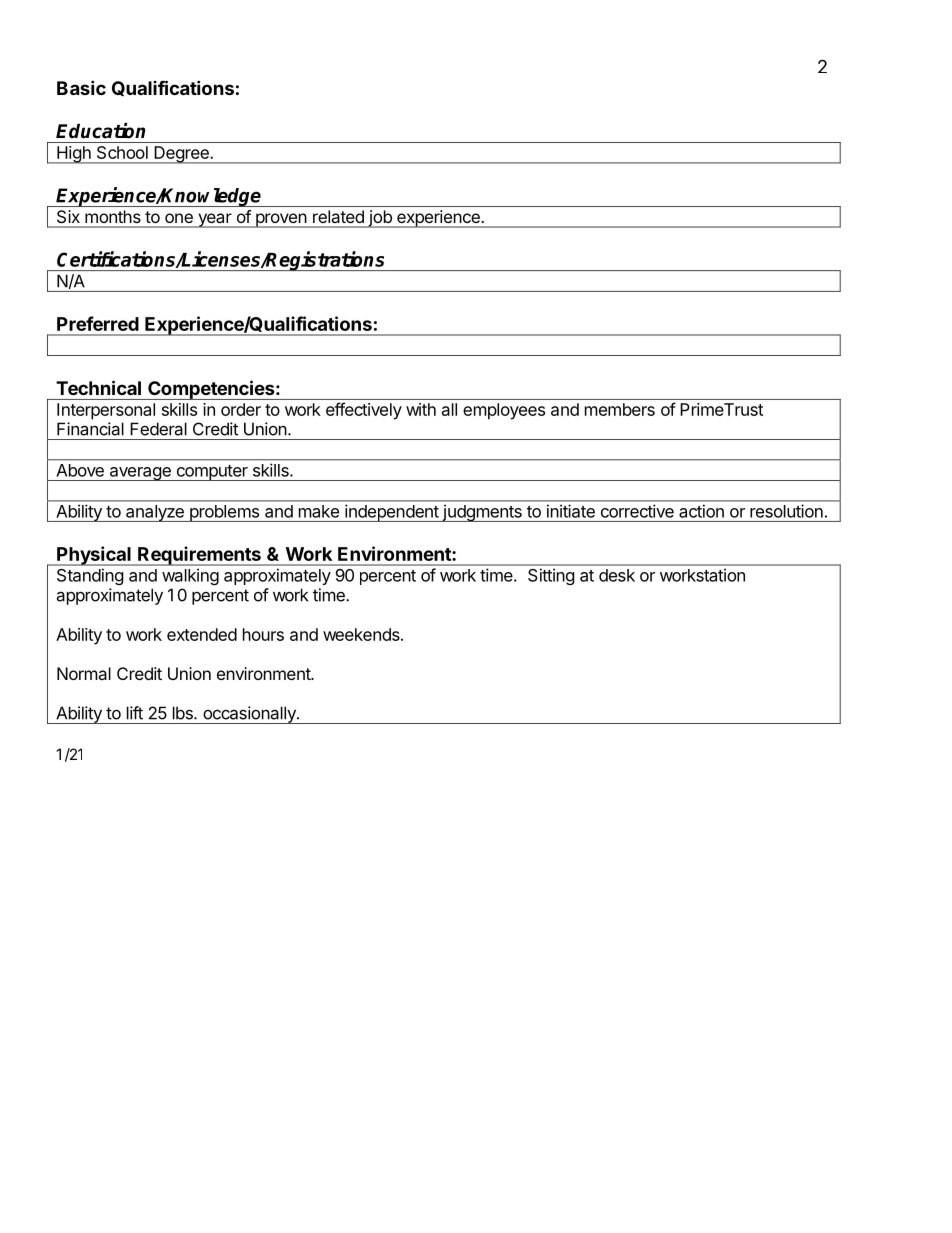 This image has width=952, height=1233. I want to click on Education, so click(100, 131).
